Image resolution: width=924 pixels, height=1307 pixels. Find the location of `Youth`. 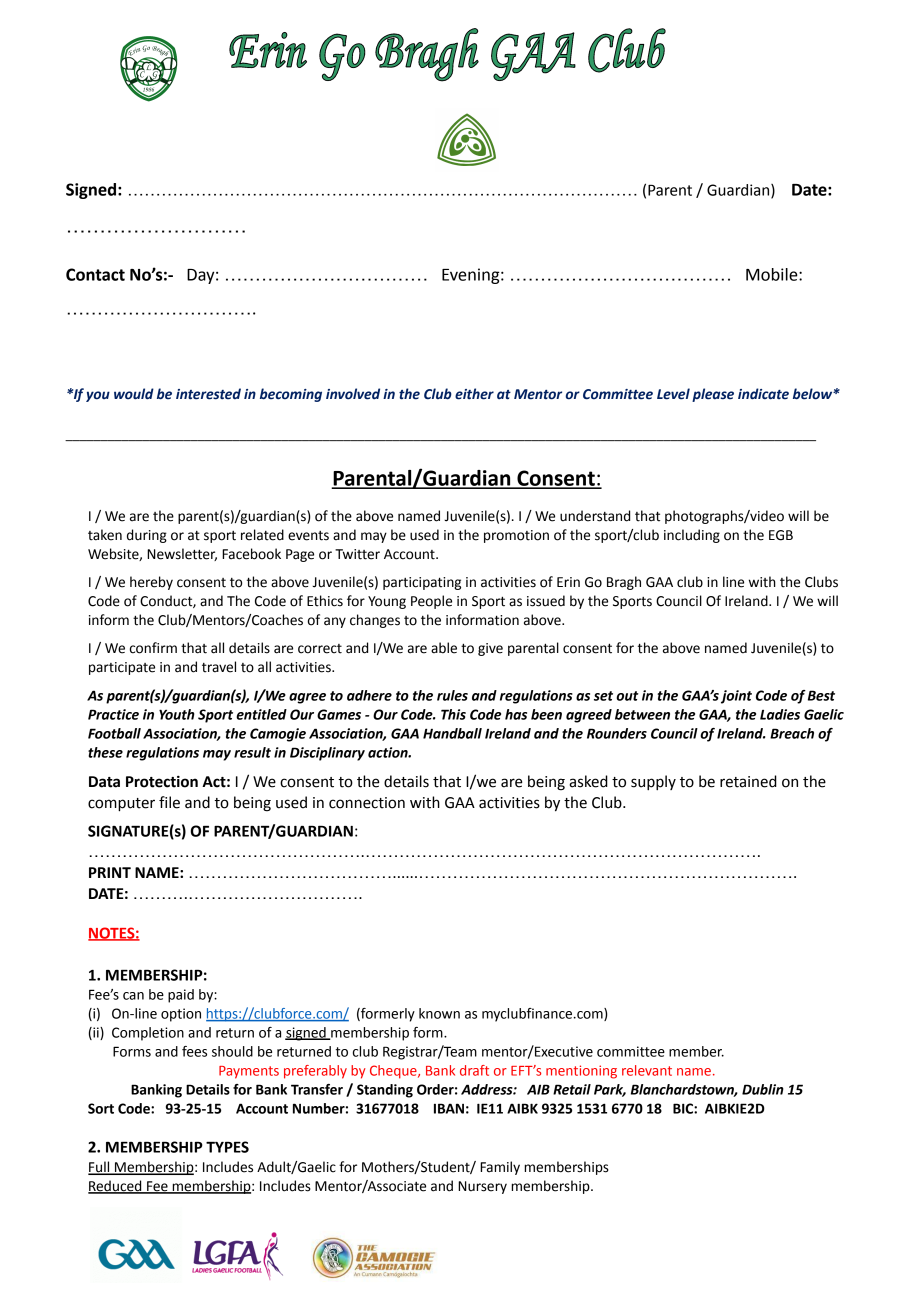

Youth is located at coordinates (177, 714).
